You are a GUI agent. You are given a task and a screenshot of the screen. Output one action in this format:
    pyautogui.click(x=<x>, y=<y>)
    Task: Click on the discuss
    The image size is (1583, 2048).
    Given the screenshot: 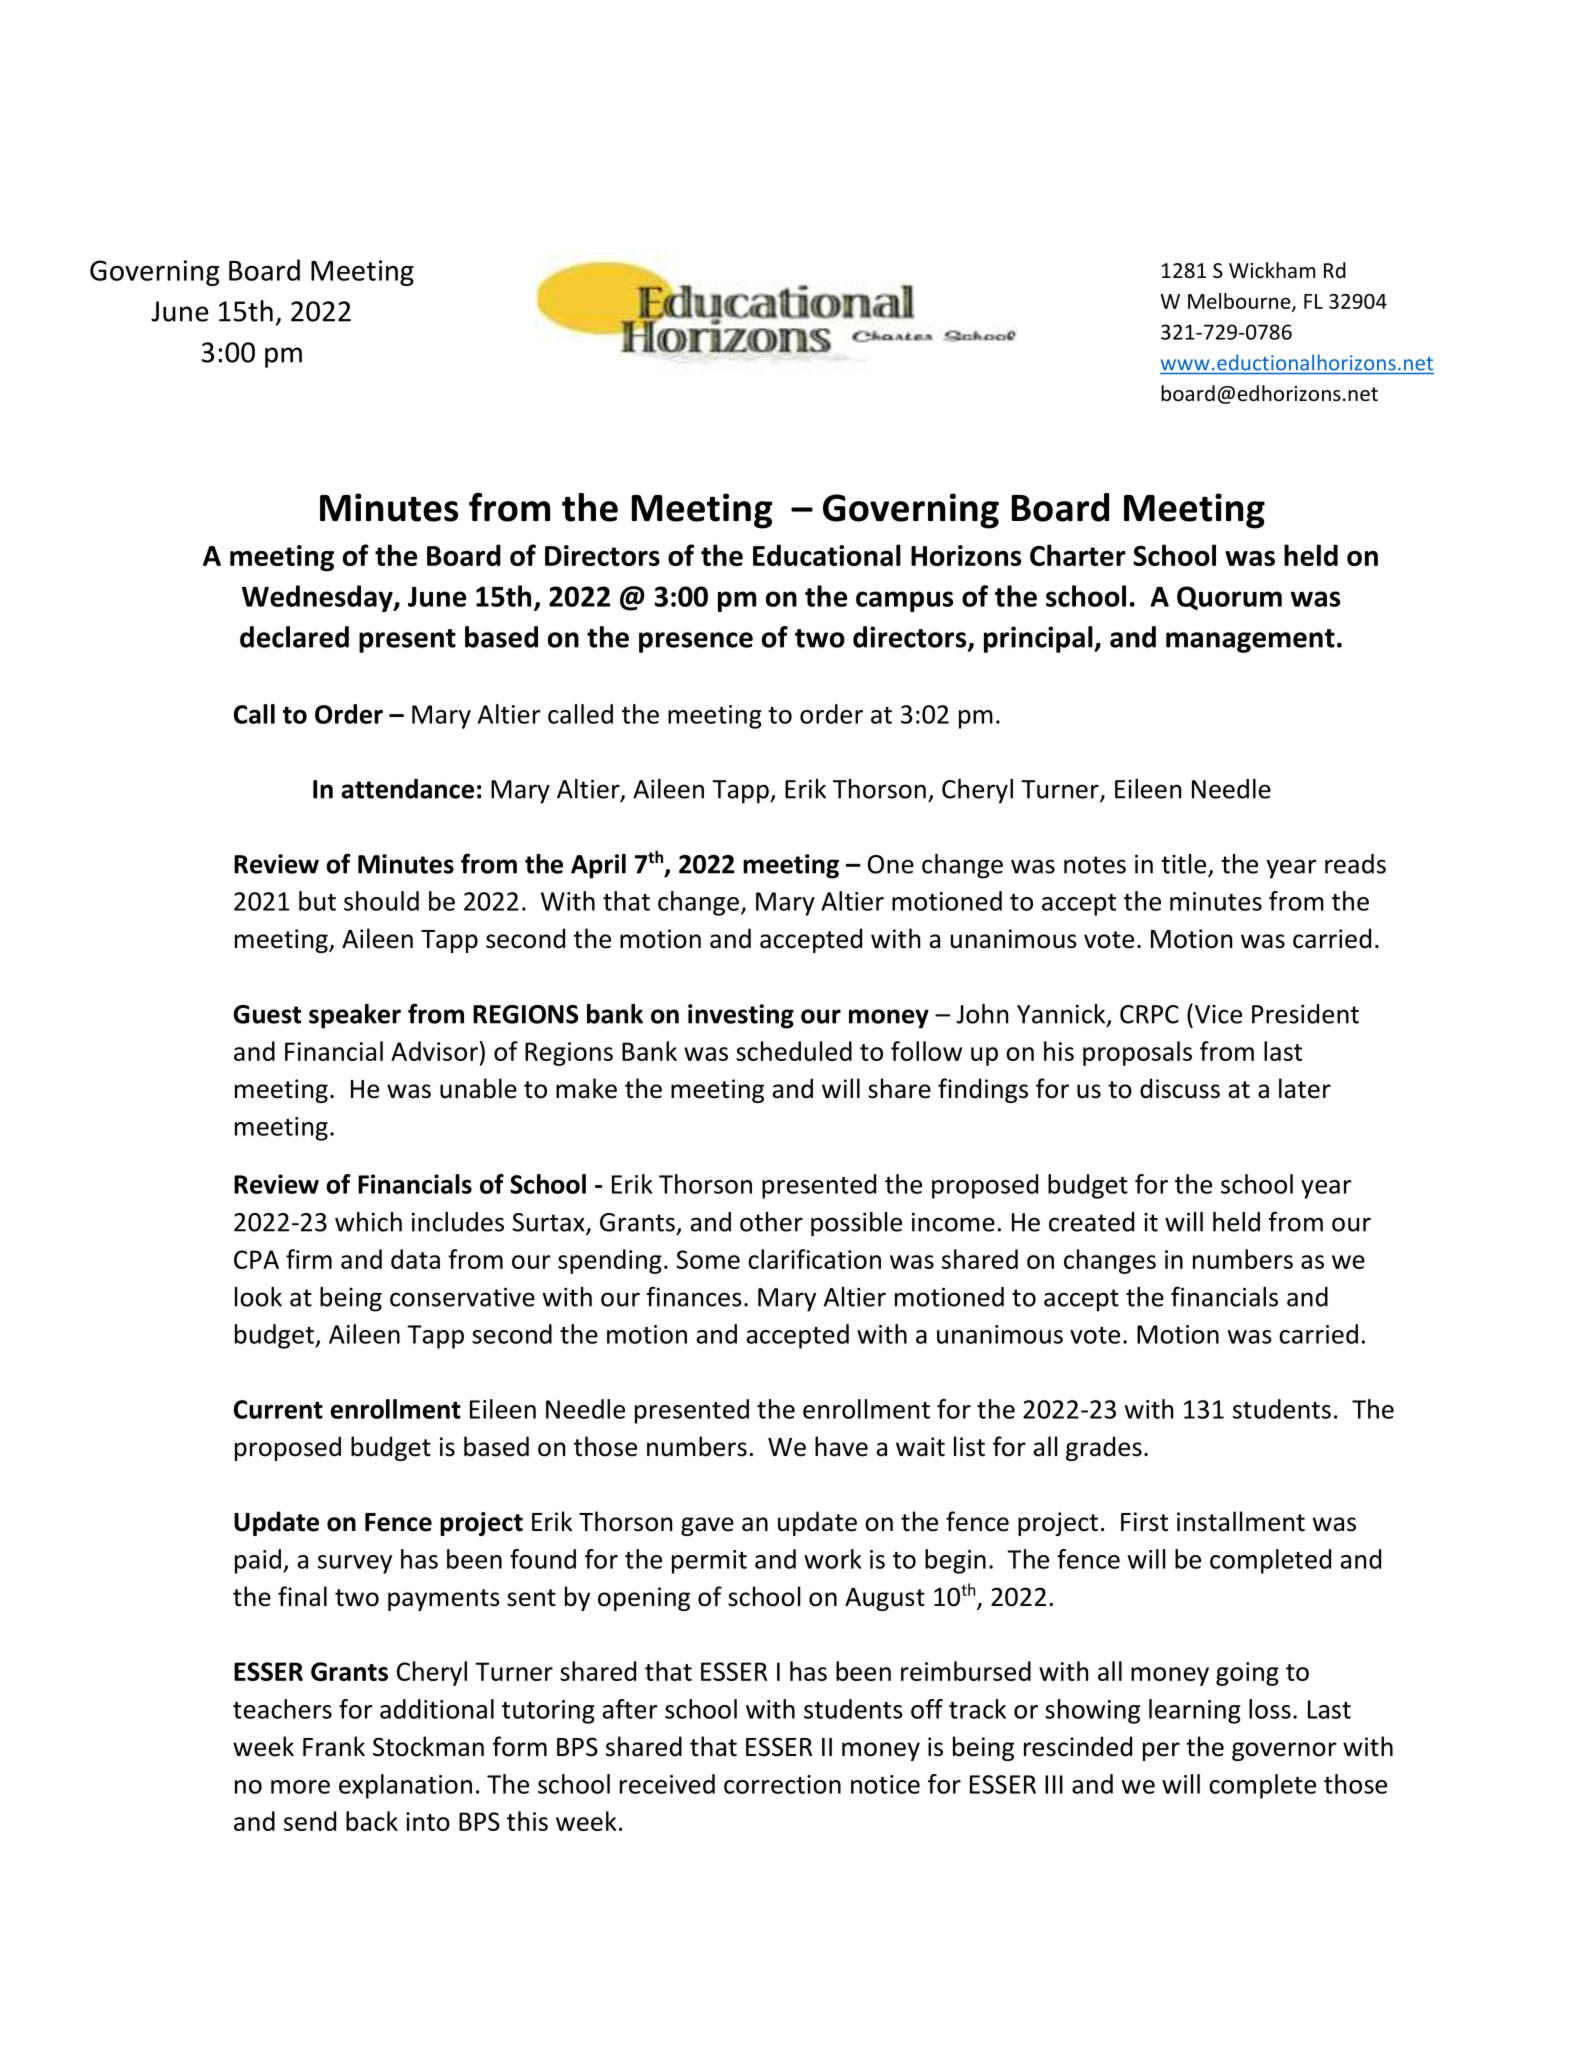 What is the action you would take?
    pyautogui.click(x=1180, y=1088)
